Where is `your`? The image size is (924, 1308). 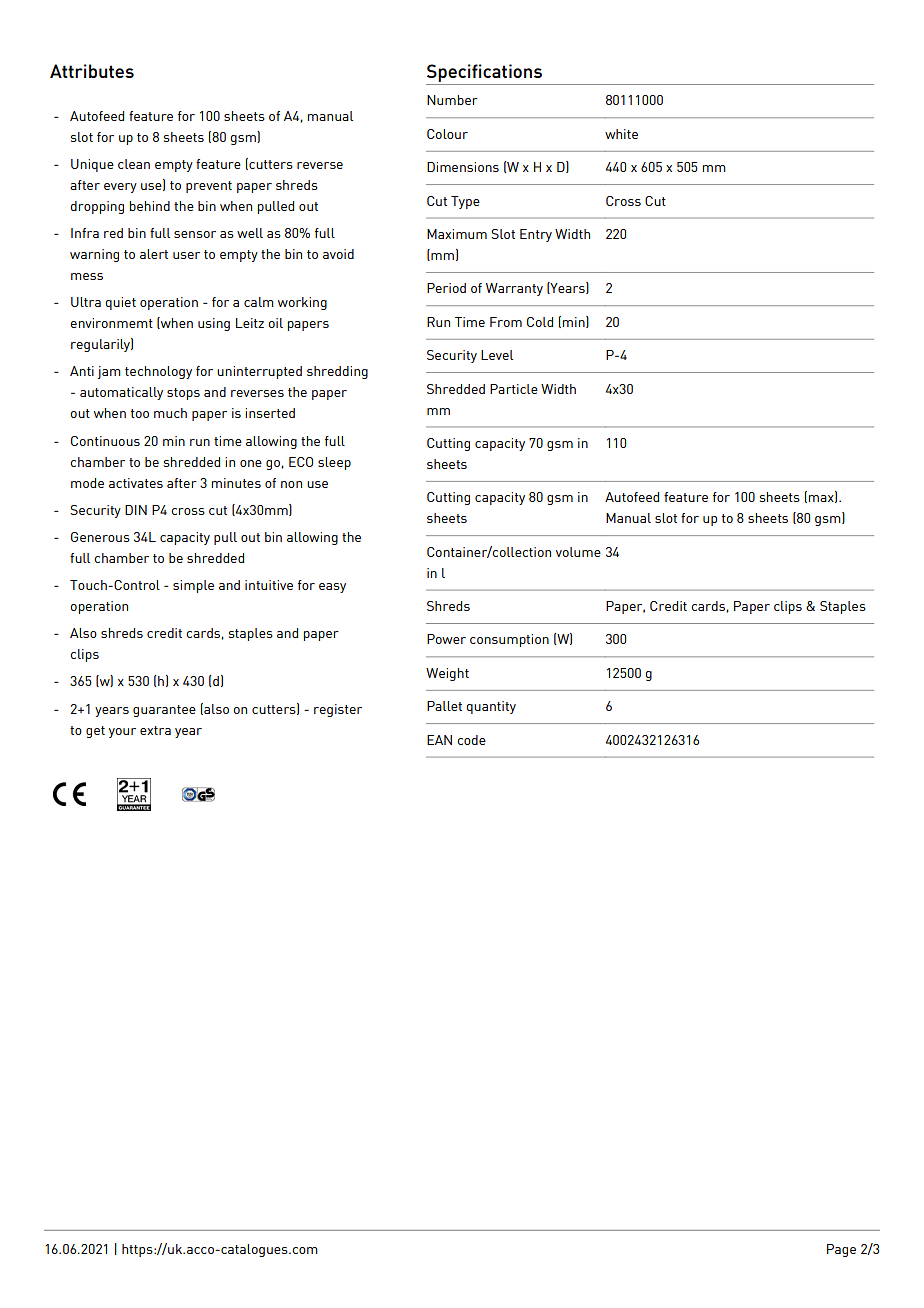 your is located at coordinates (122, 733).
